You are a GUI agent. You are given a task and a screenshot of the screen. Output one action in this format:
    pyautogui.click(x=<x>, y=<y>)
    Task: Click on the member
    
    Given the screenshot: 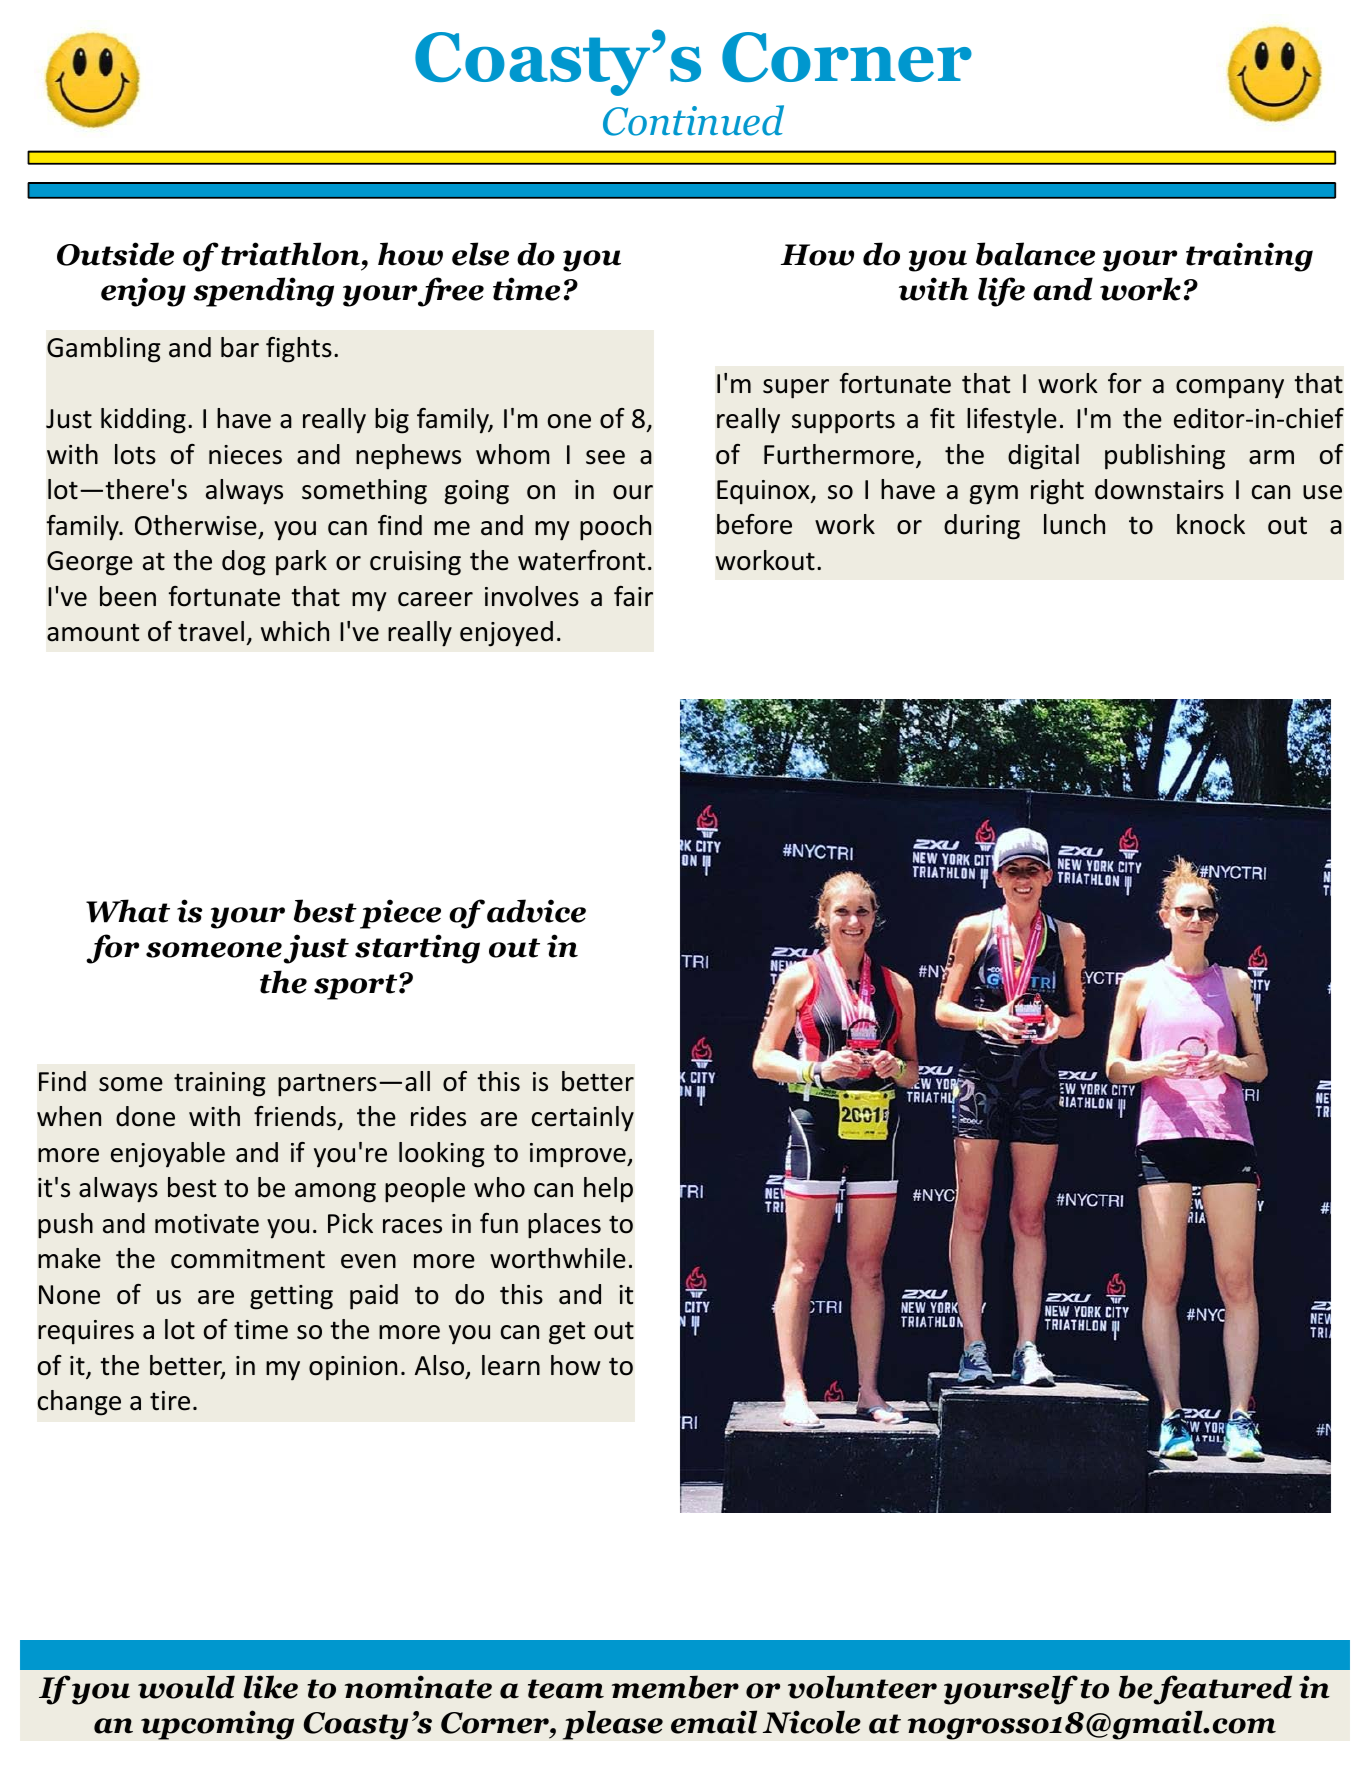 What is the action you would take?
    pyautogui.click(x=675, y=1687)
